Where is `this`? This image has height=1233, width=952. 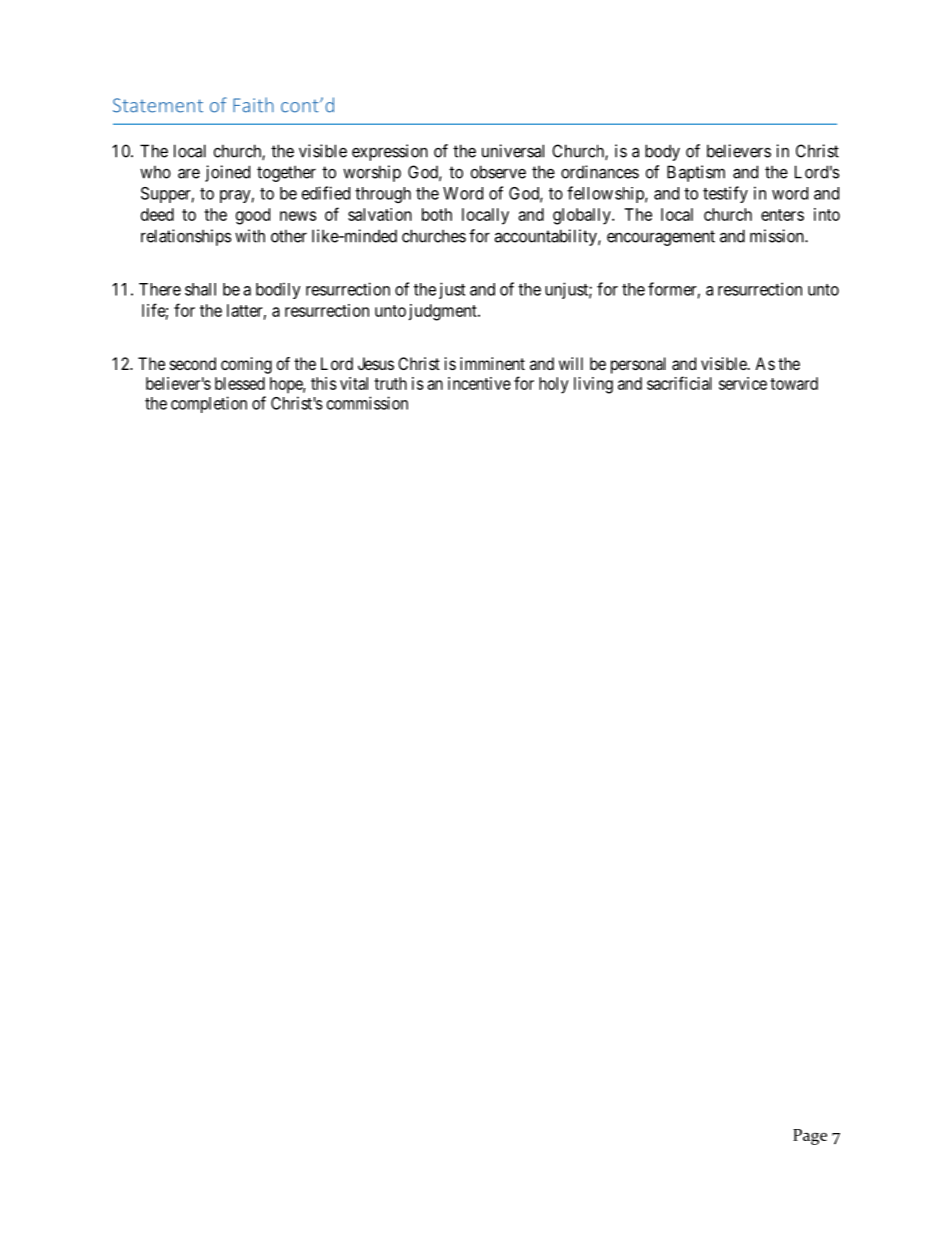 this is located at coordinates (324, 383).
